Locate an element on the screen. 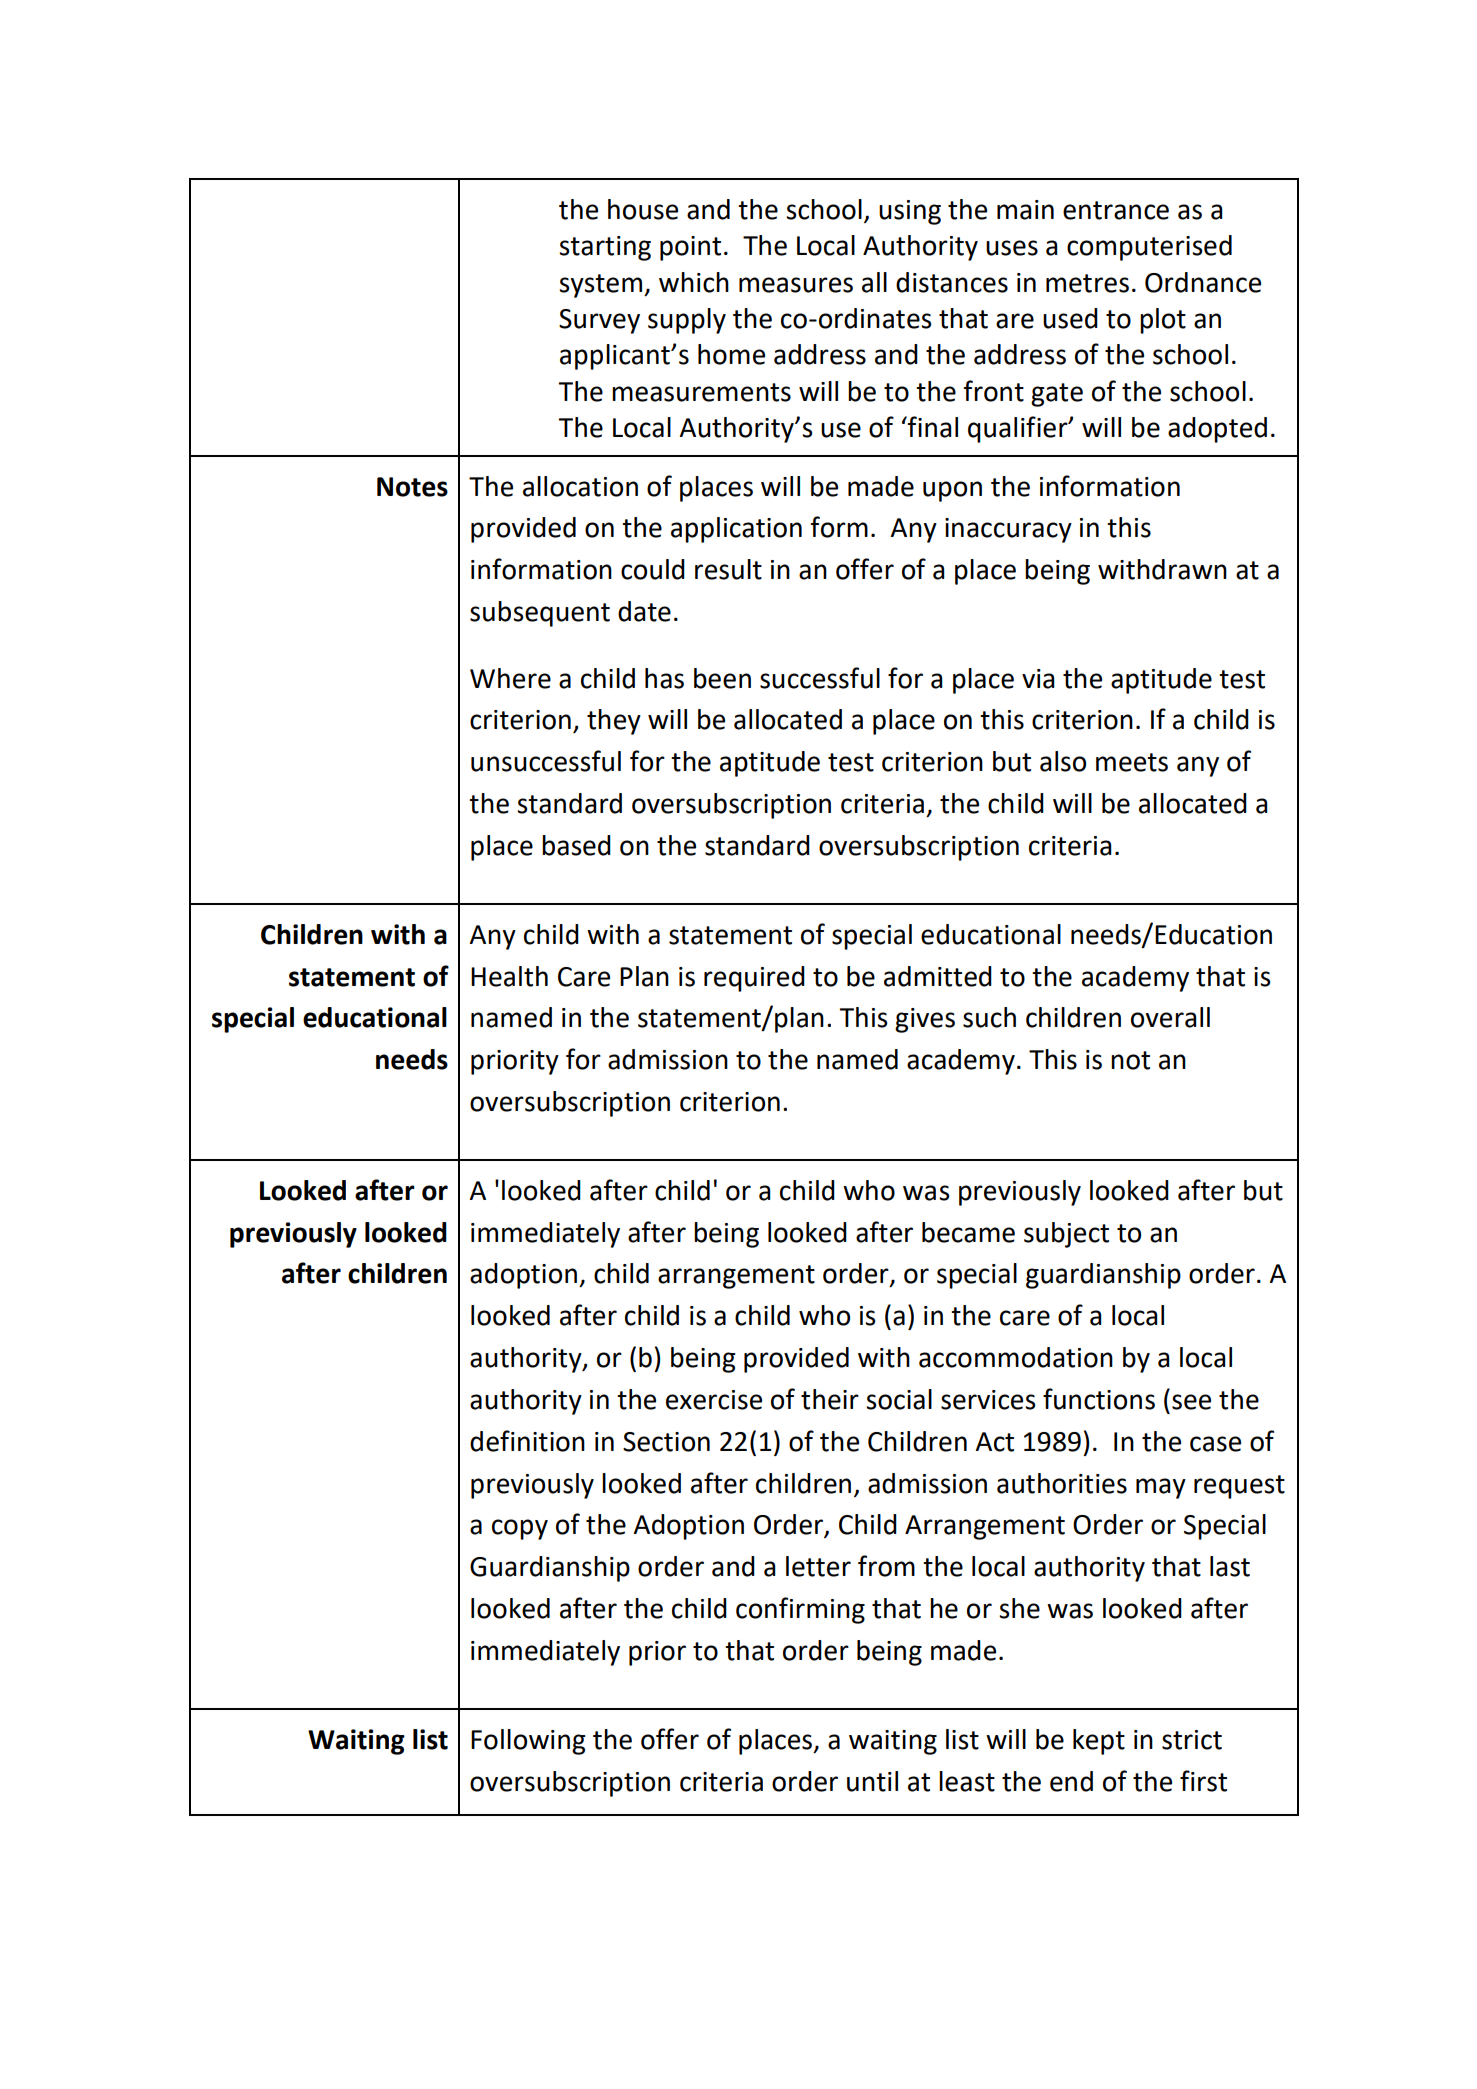 This screenshot has width=1477, height=2089. overall is located at coordinates (1170, 1017).
